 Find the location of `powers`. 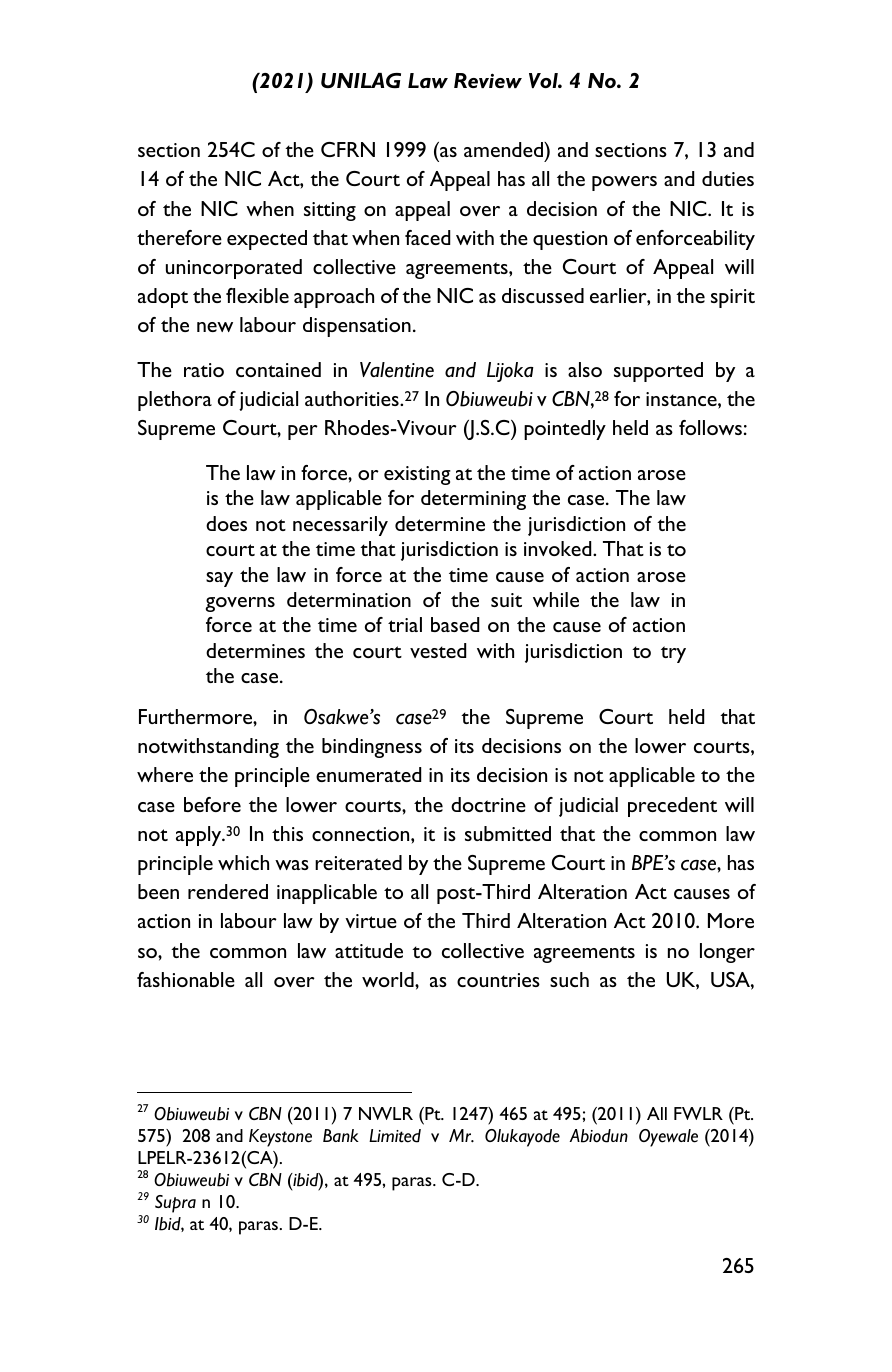

powers is located at coordinates (624, 183).
